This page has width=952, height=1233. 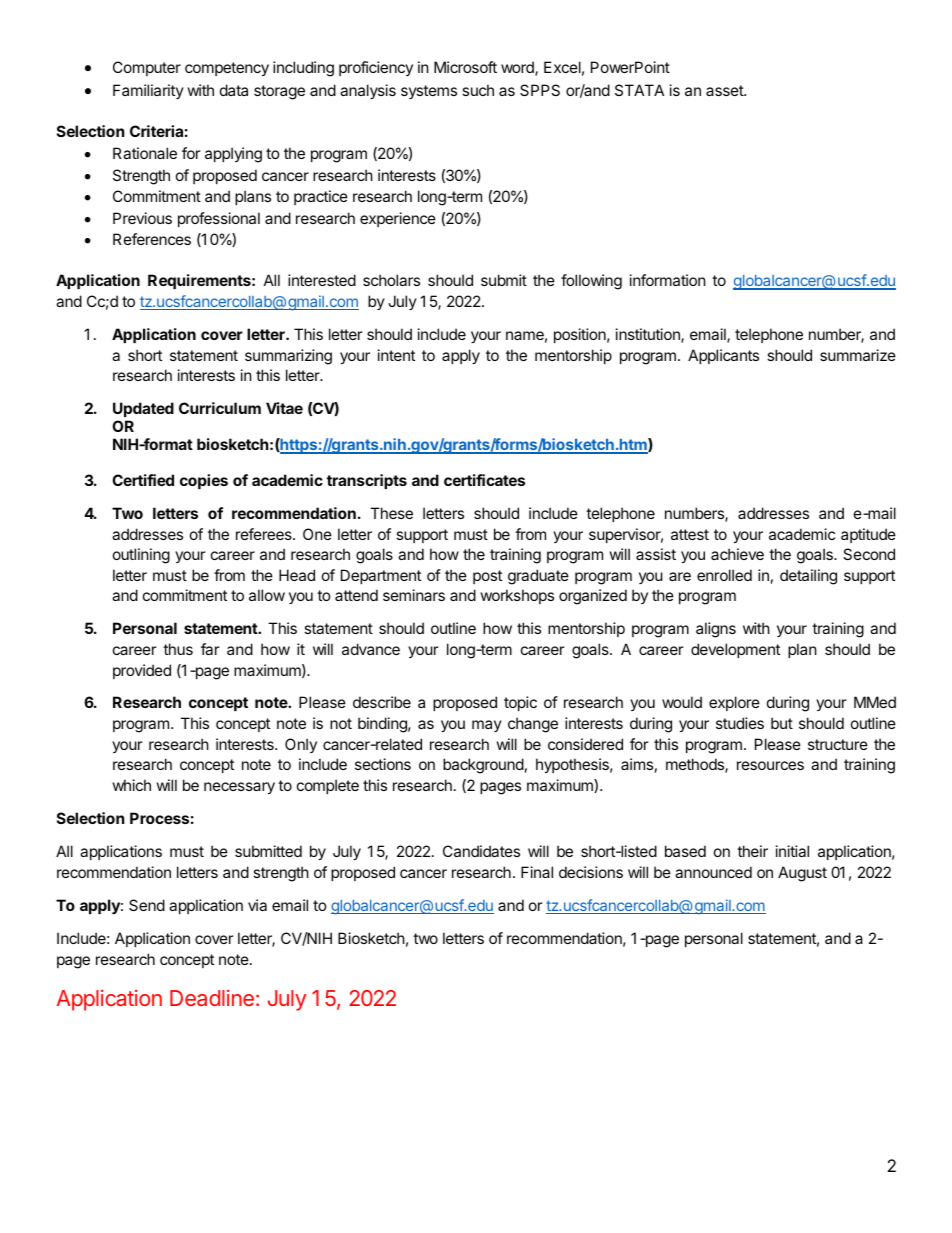 I want to click on post, so click(x=487, y=577).
